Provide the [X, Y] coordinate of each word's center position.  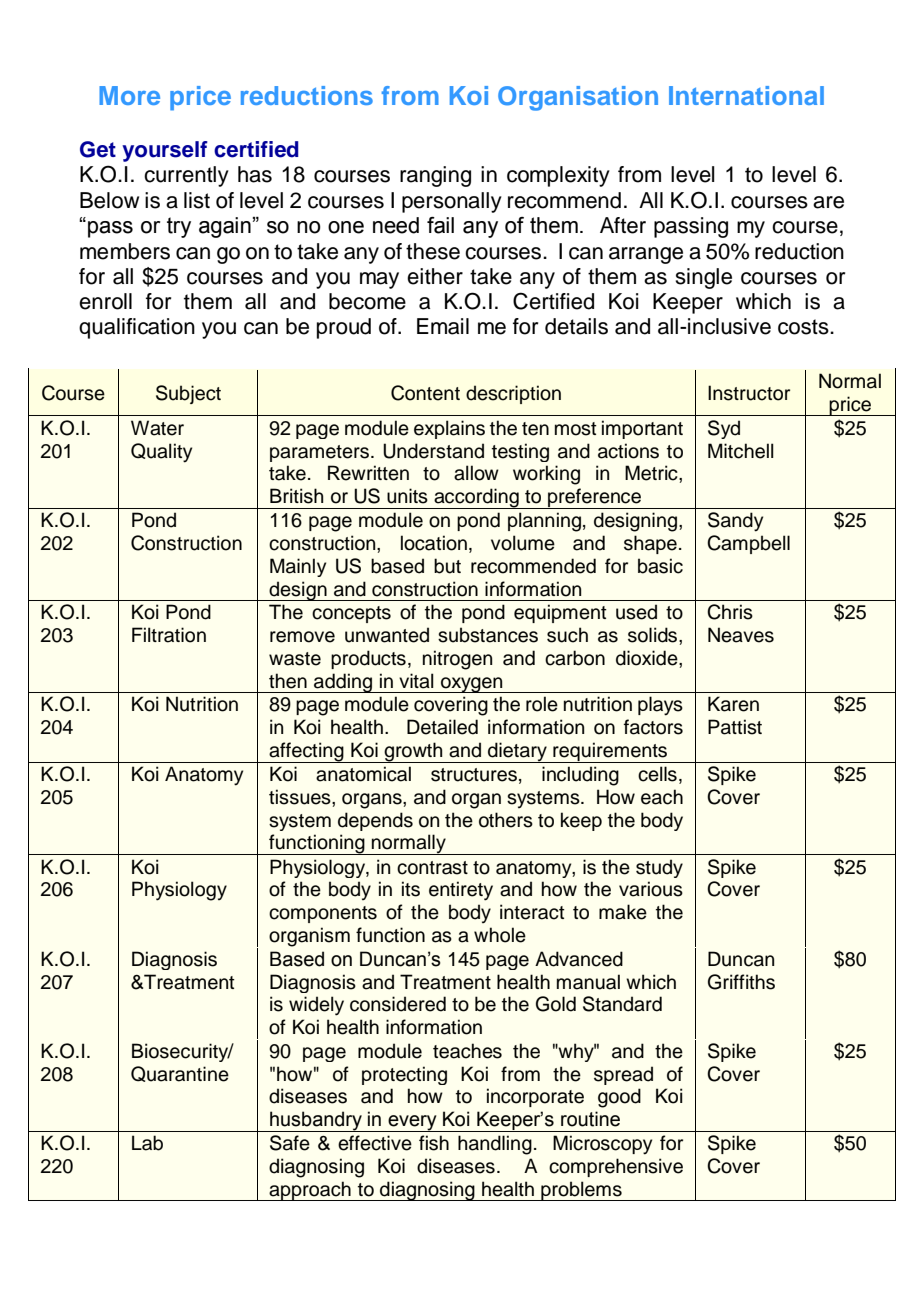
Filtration [169, 635]
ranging [435, 176]
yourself [165, 151]
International [746, 95]
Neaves [741, 635]
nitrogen [457, 660]
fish [434, 1143]
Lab [147, 1143]
